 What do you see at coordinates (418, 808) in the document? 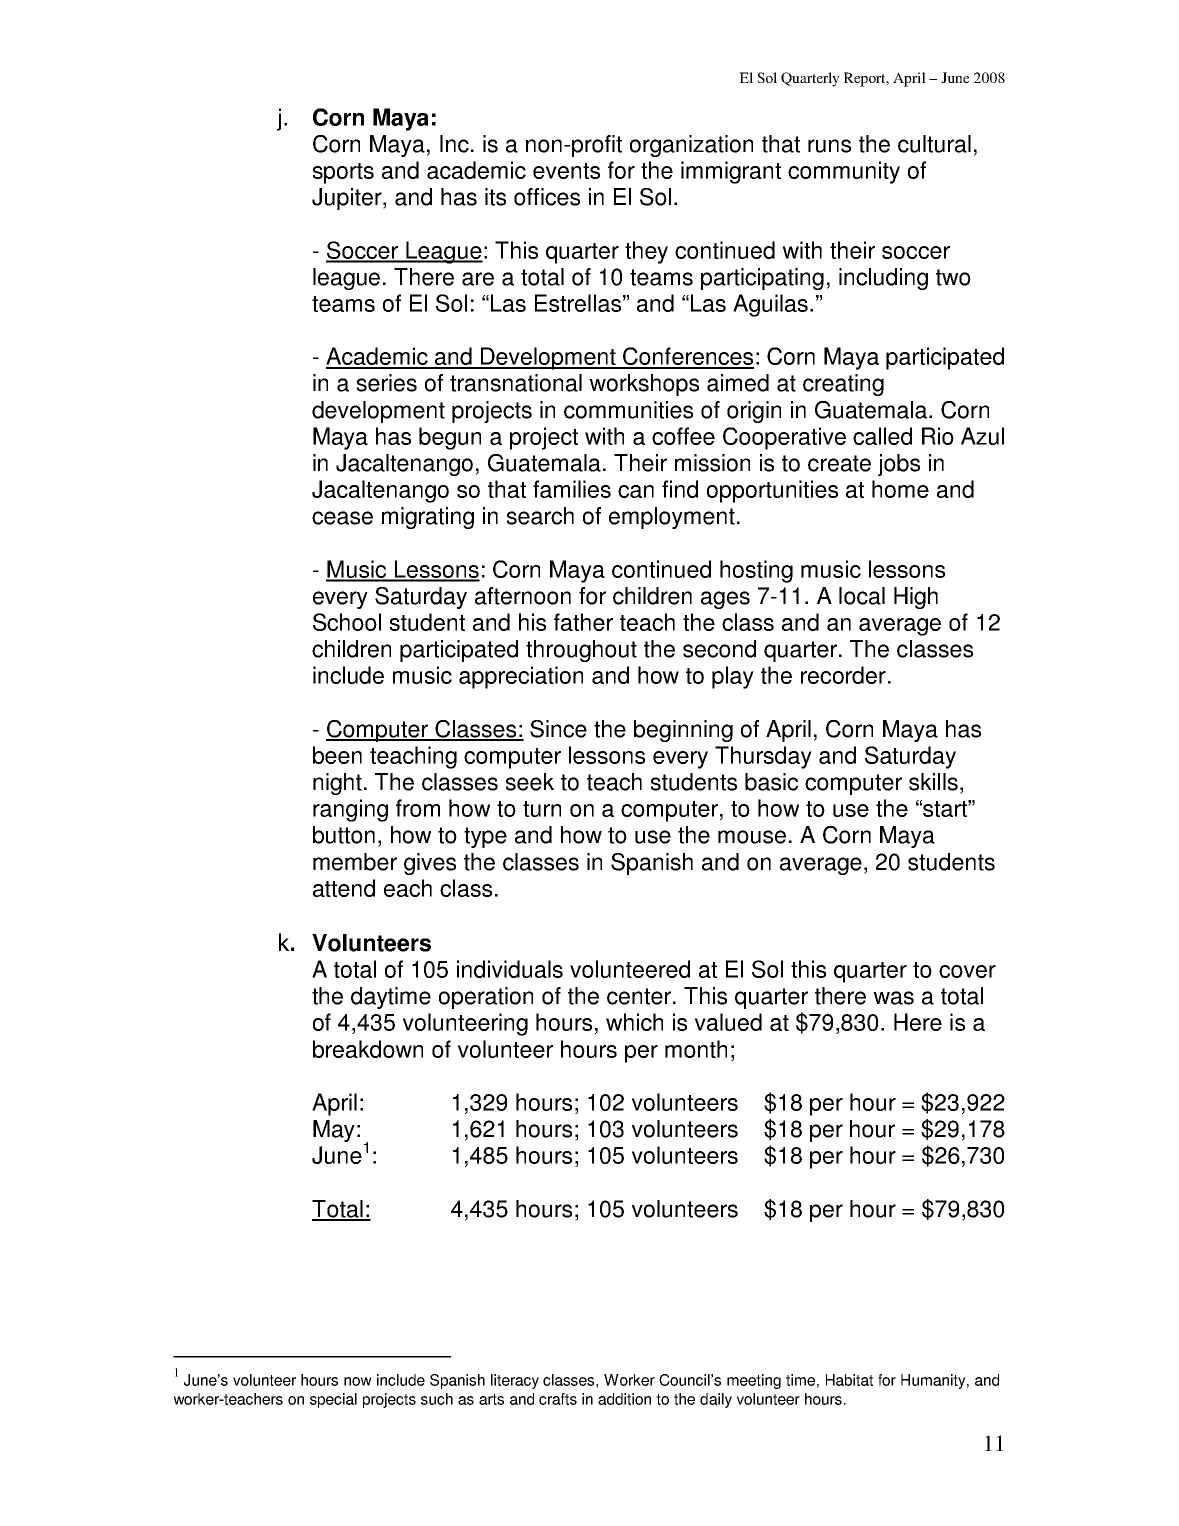
I see `from` at bounding box center [418, 808].
